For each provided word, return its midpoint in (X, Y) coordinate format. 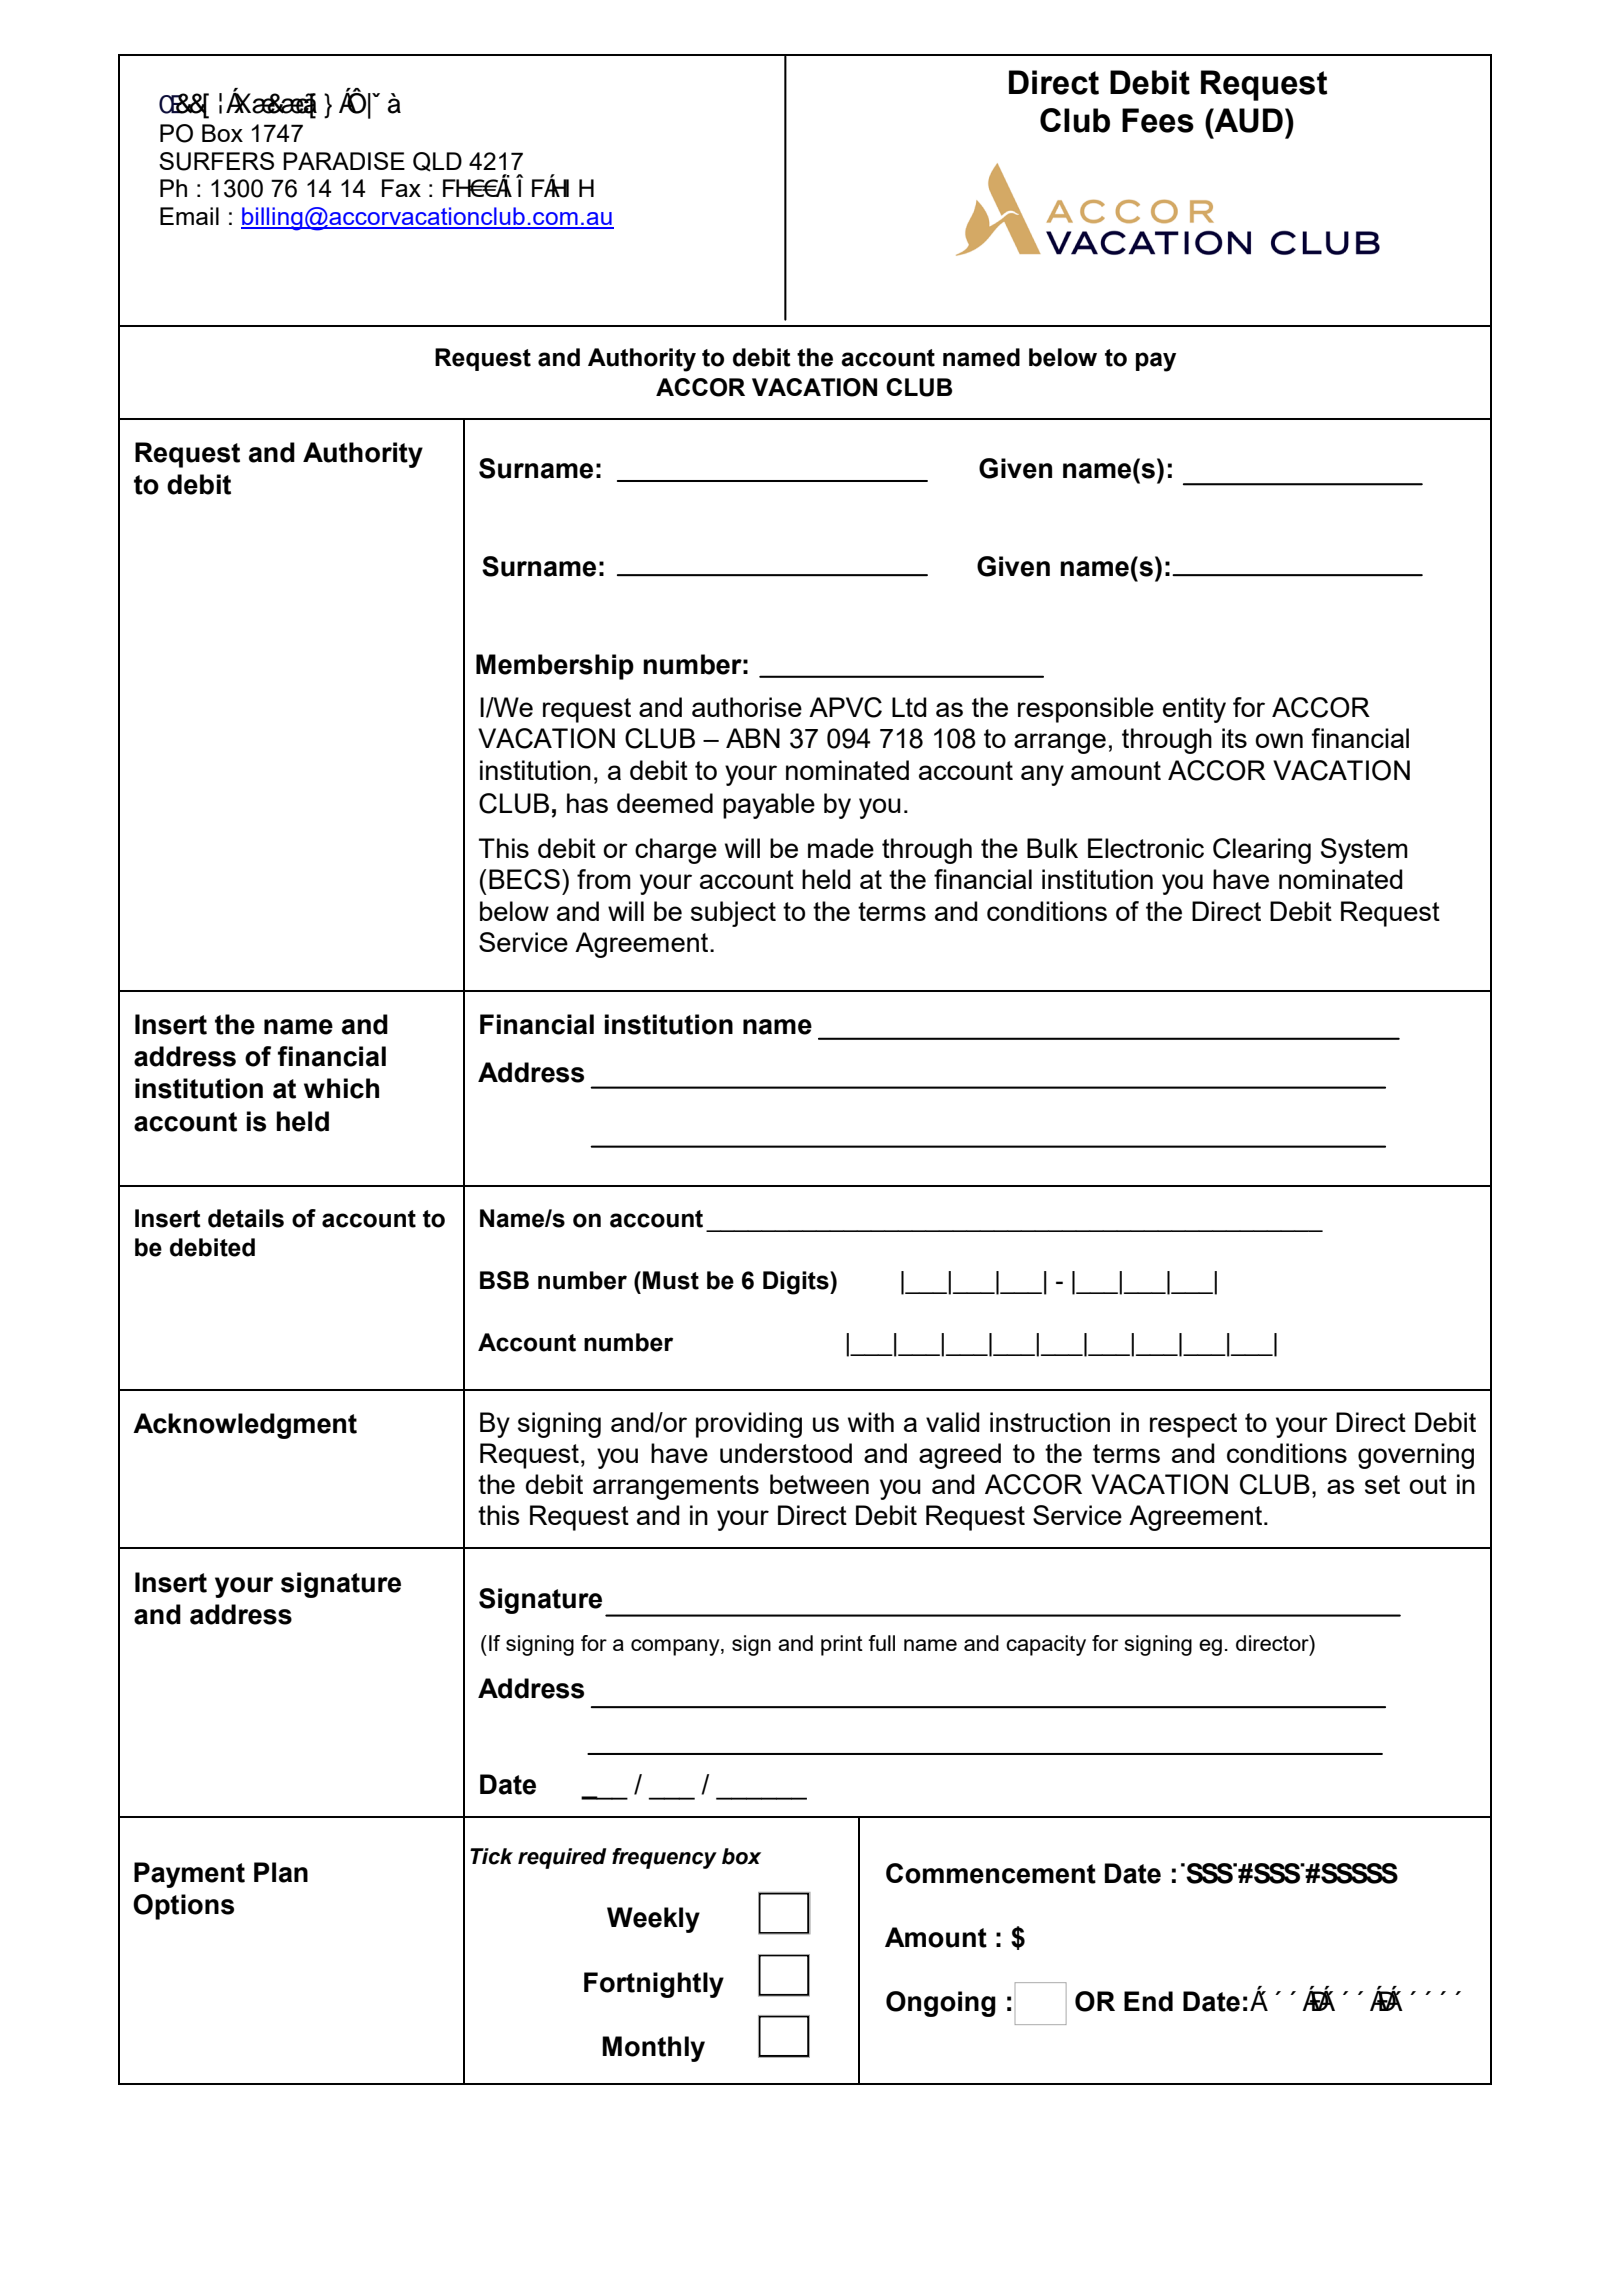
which (341, 1088)
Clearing (1262, 851)
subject (733, 914)
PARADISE (344, 161)
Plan (281, 1872)
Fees (1158, 120)
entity (1194, 710)
